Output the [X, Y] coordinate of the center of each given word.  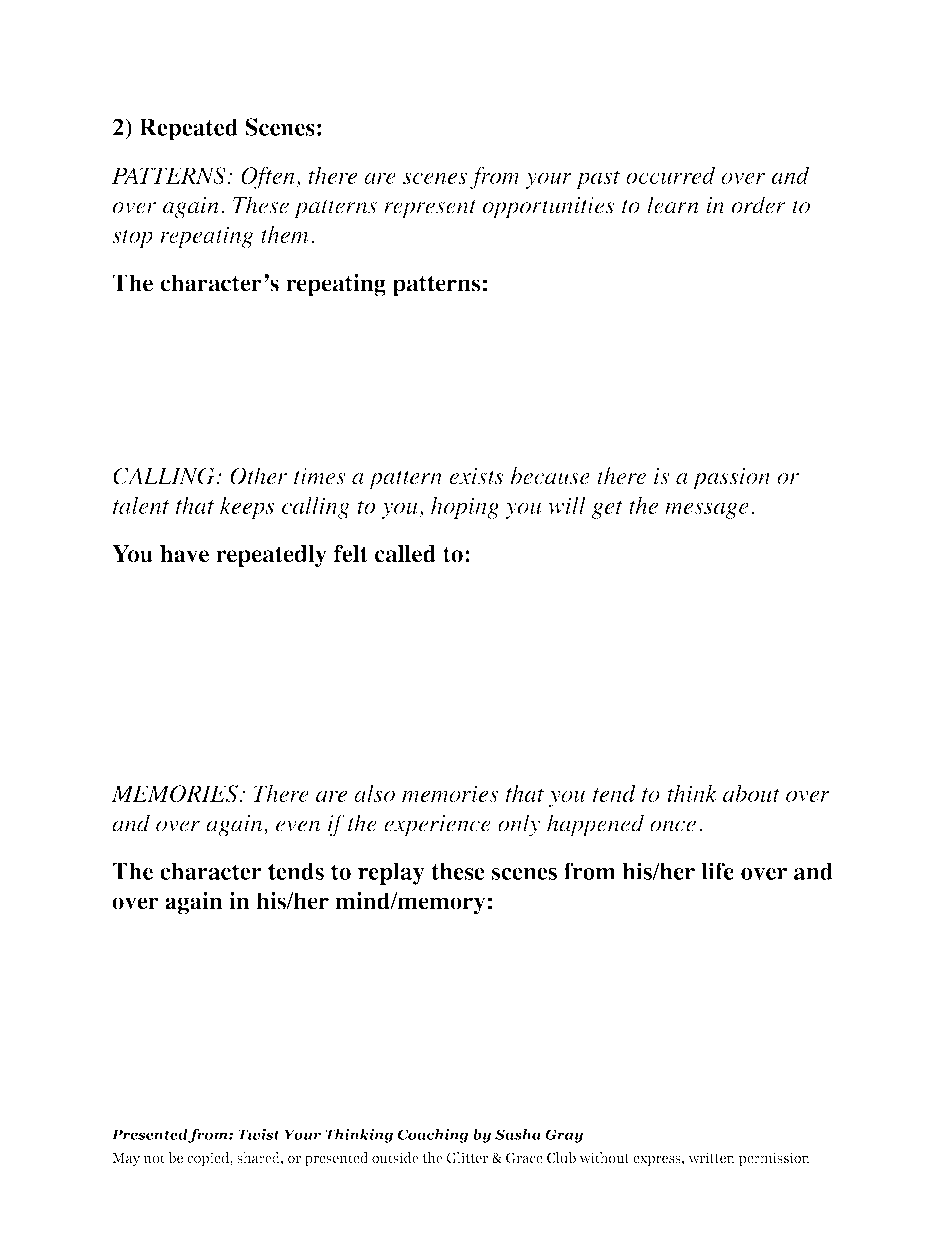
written [711, 1157]
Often [268, 178]
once [673, 826]
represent [430, 209]
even [298, 826]
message [707, 510]
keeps [247, 508]
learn [673, 205]
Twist [259, 1134]
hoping [465, 508]
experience [437, 826]
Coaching [433, 1135]
